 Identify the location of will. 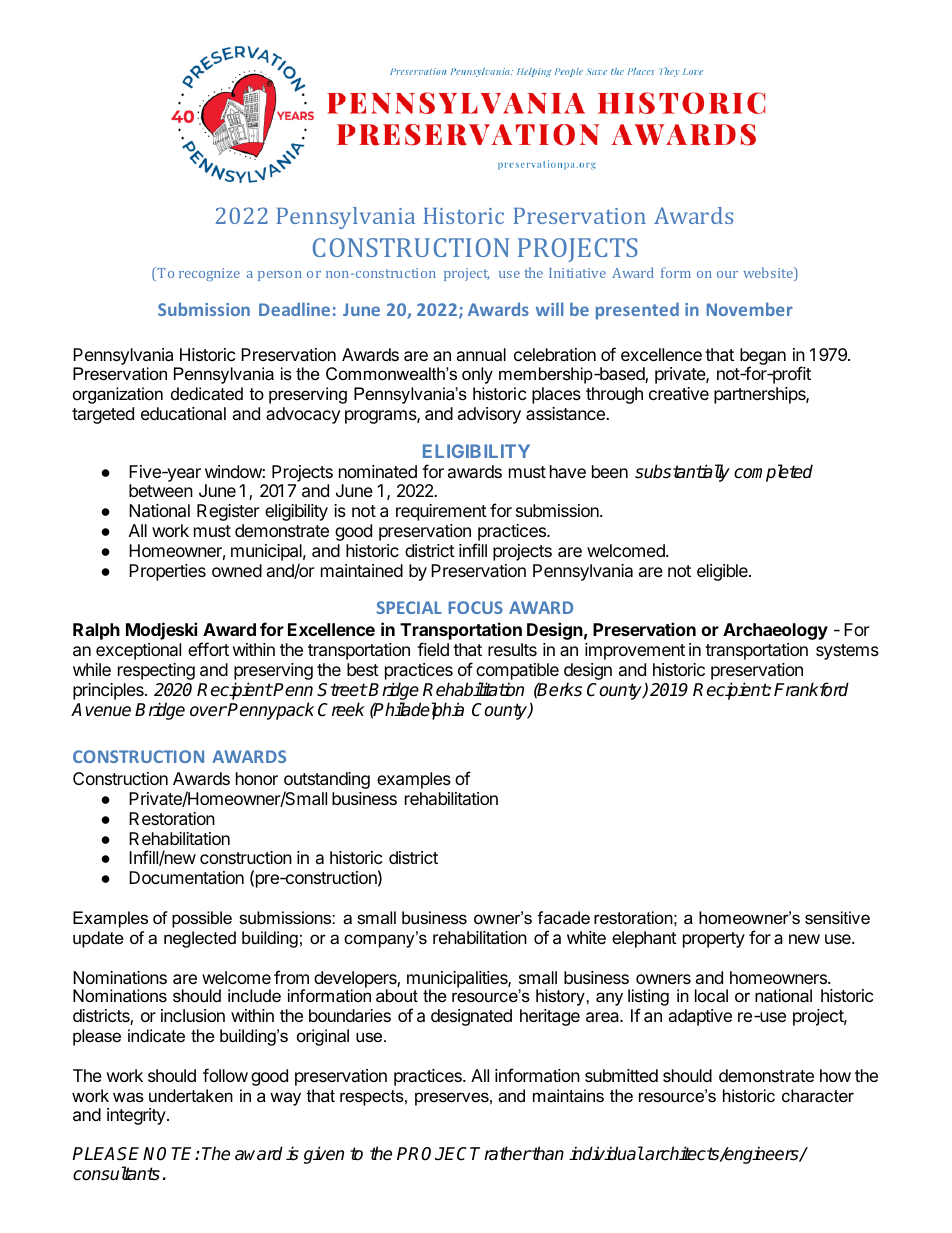
(550, 309).
